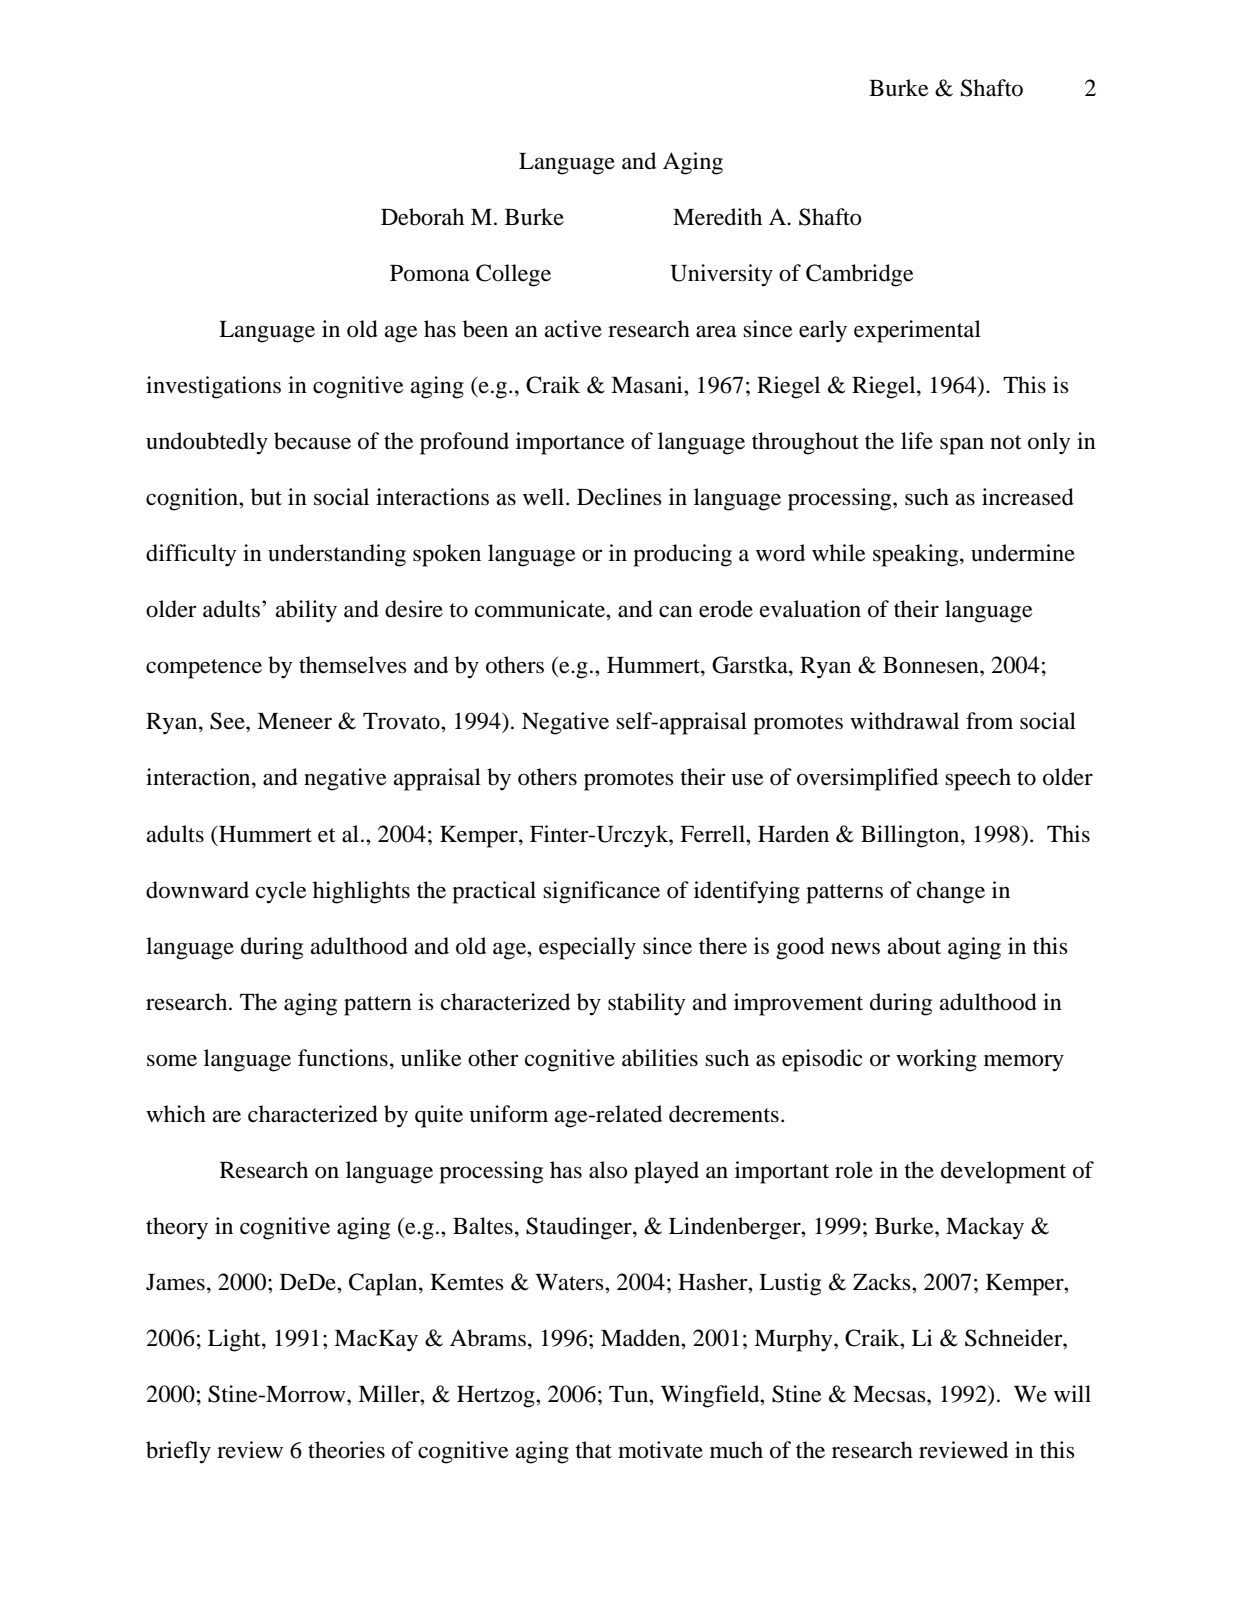 Image resolution: width=1243 pixels, height=1609 pixels. What do you see at coordinates (281, 892) in the document?
I see `cycle` at bounding box center [281, 892].
